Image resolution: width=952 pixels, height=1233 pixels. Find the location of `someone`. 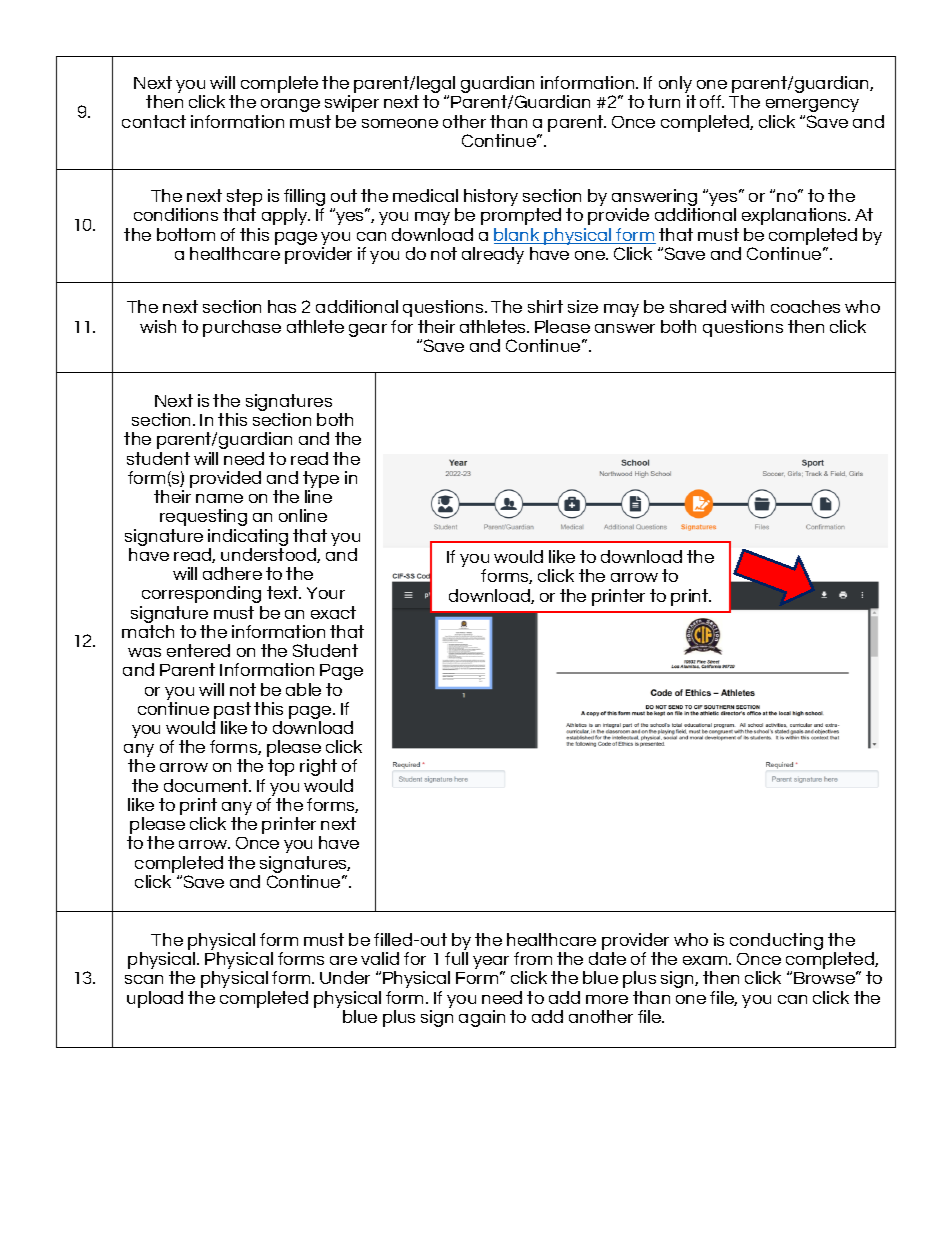

someone is located at coordinates (400, 123).
